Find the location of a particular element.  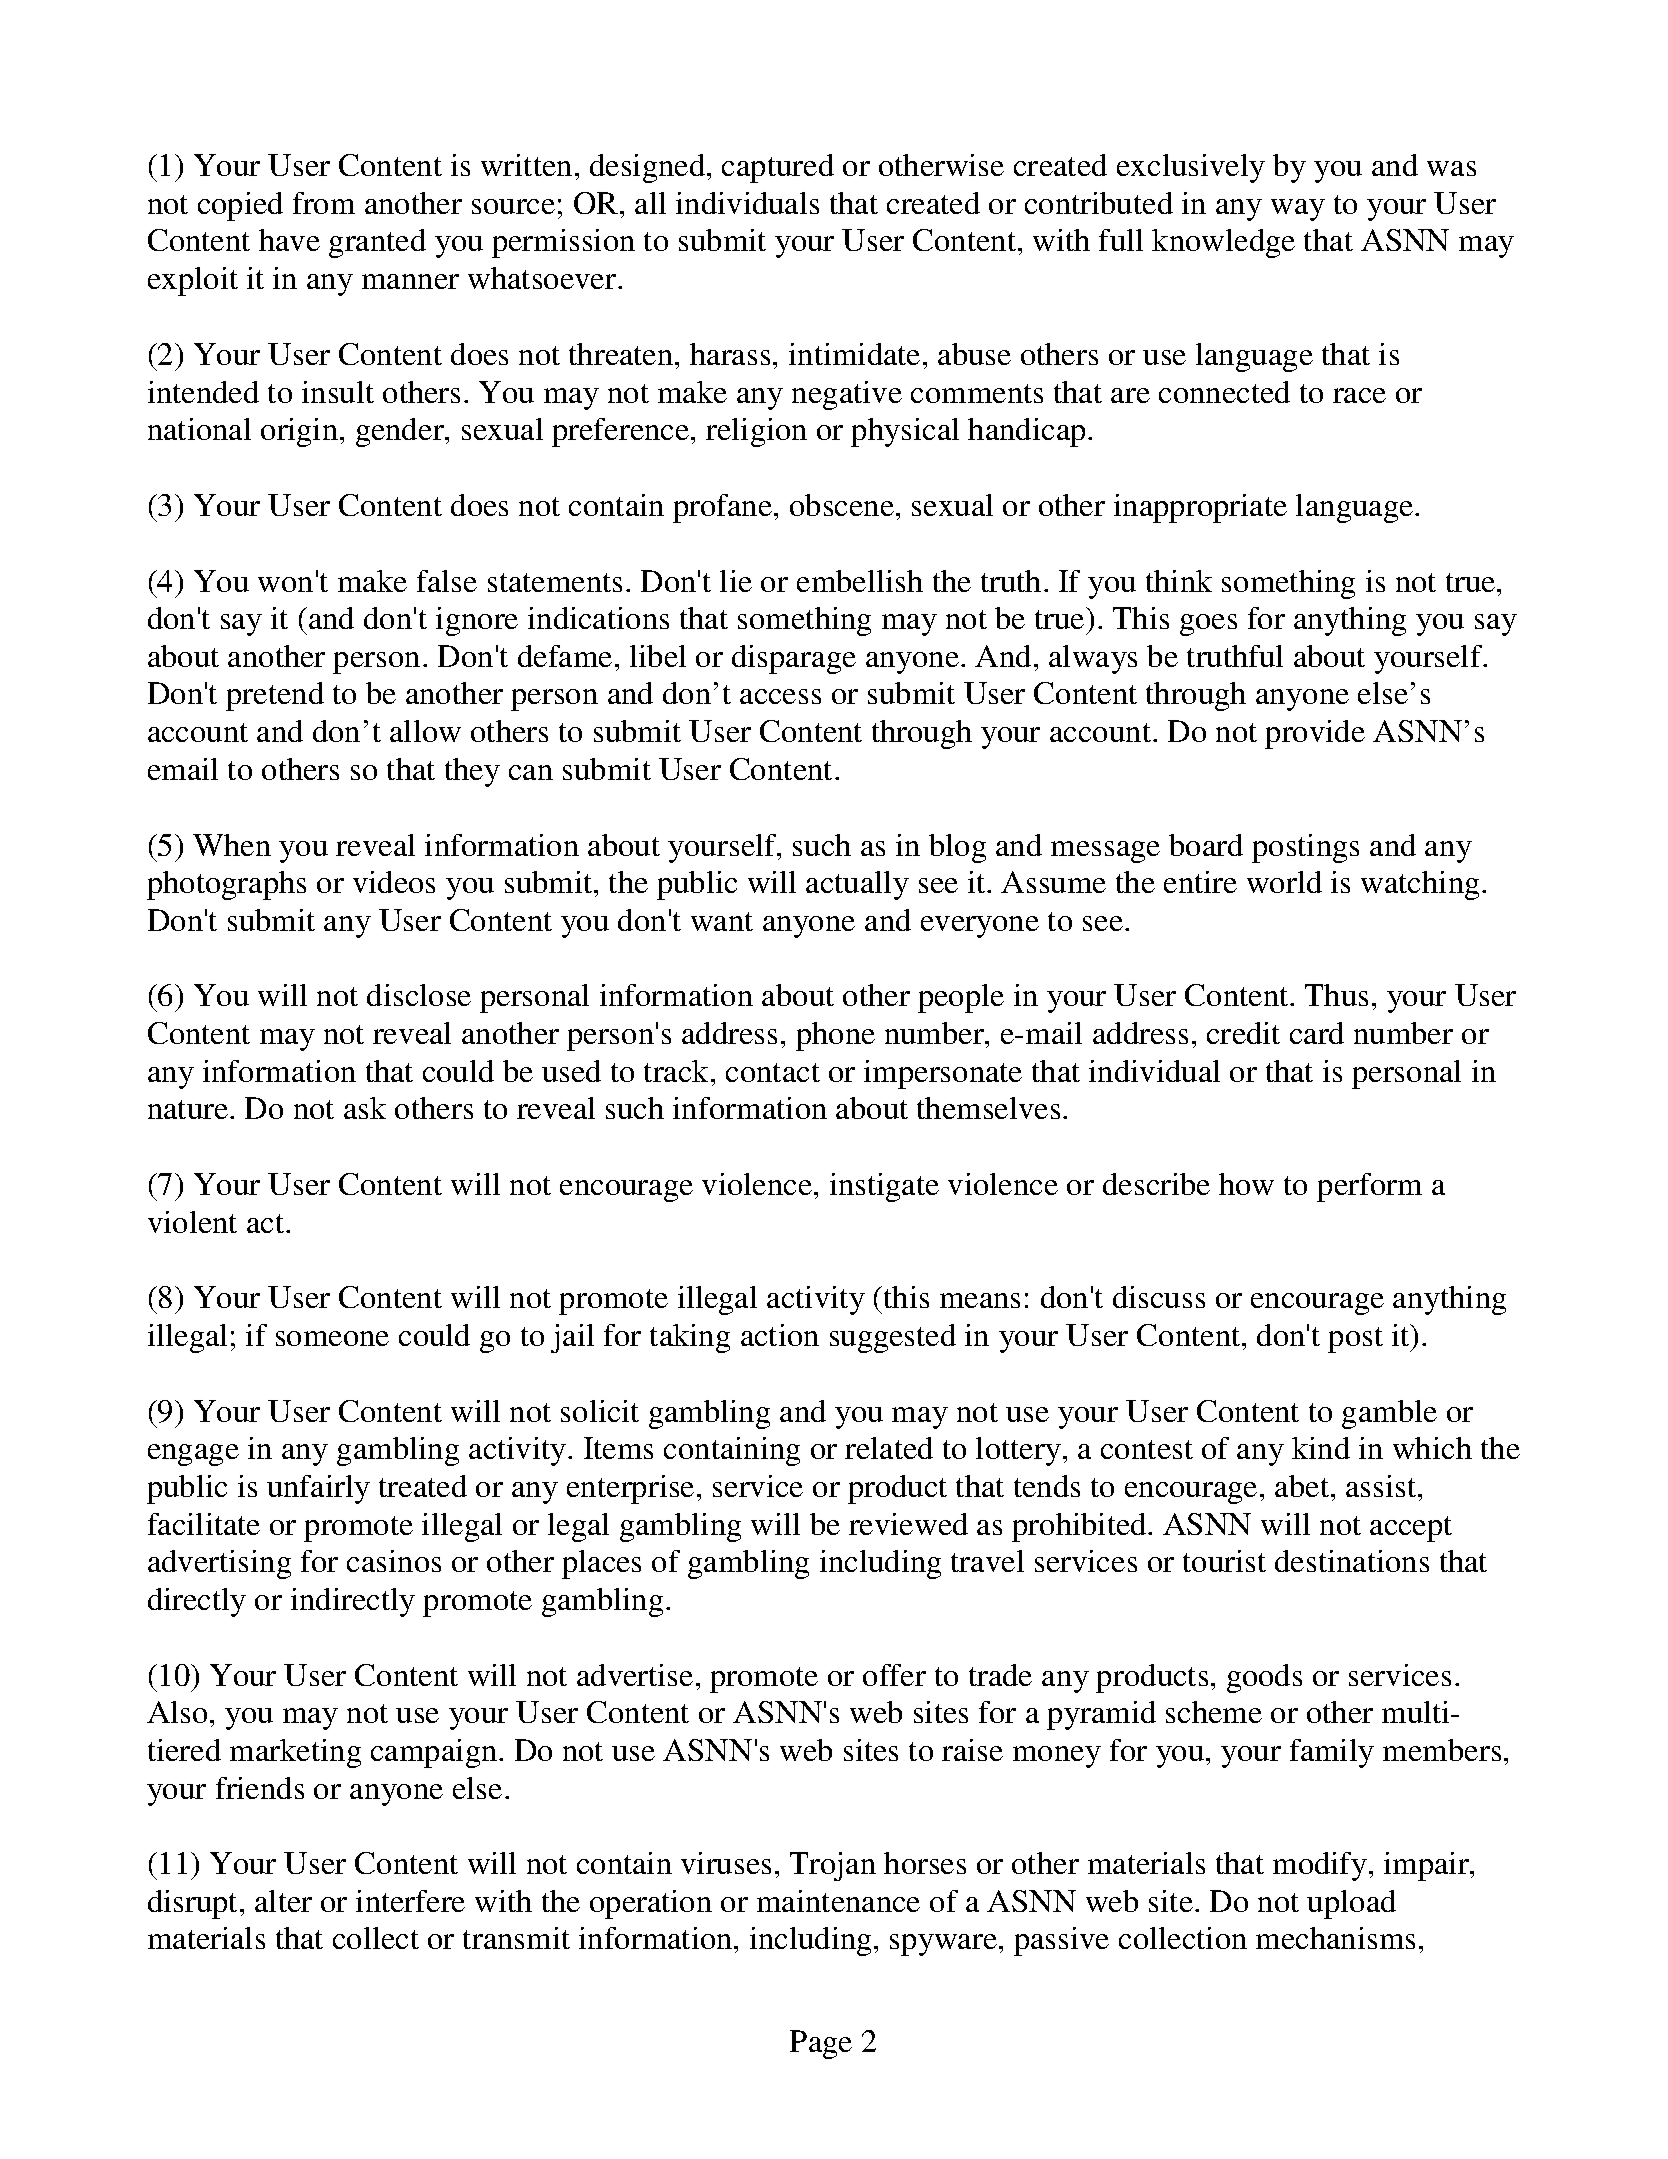

from is located at coordinates (324, 203).
